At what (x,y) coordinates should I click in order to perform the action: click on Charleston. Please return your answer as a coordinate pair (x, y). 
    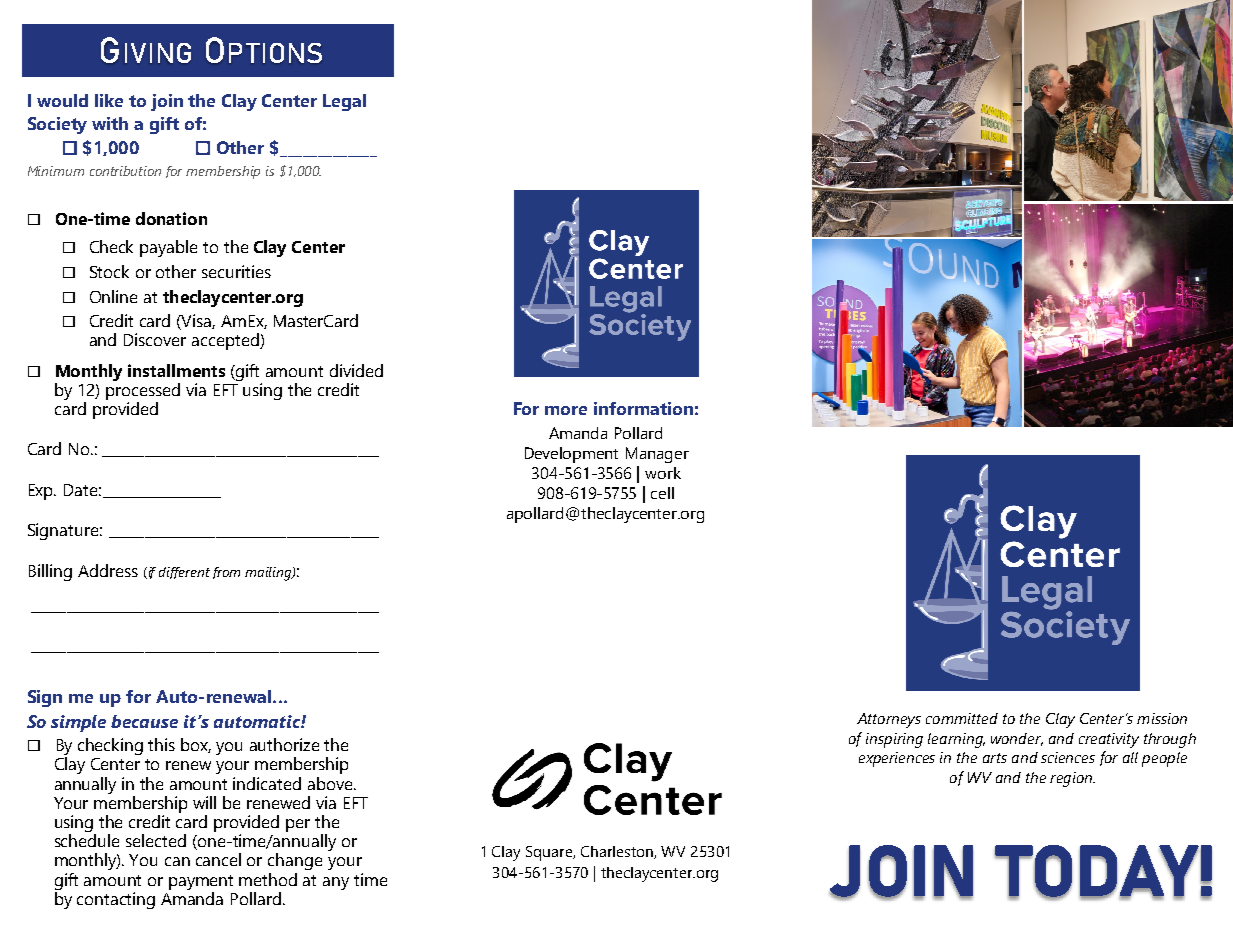
    Looking at the image, I should click on (618, 852).
